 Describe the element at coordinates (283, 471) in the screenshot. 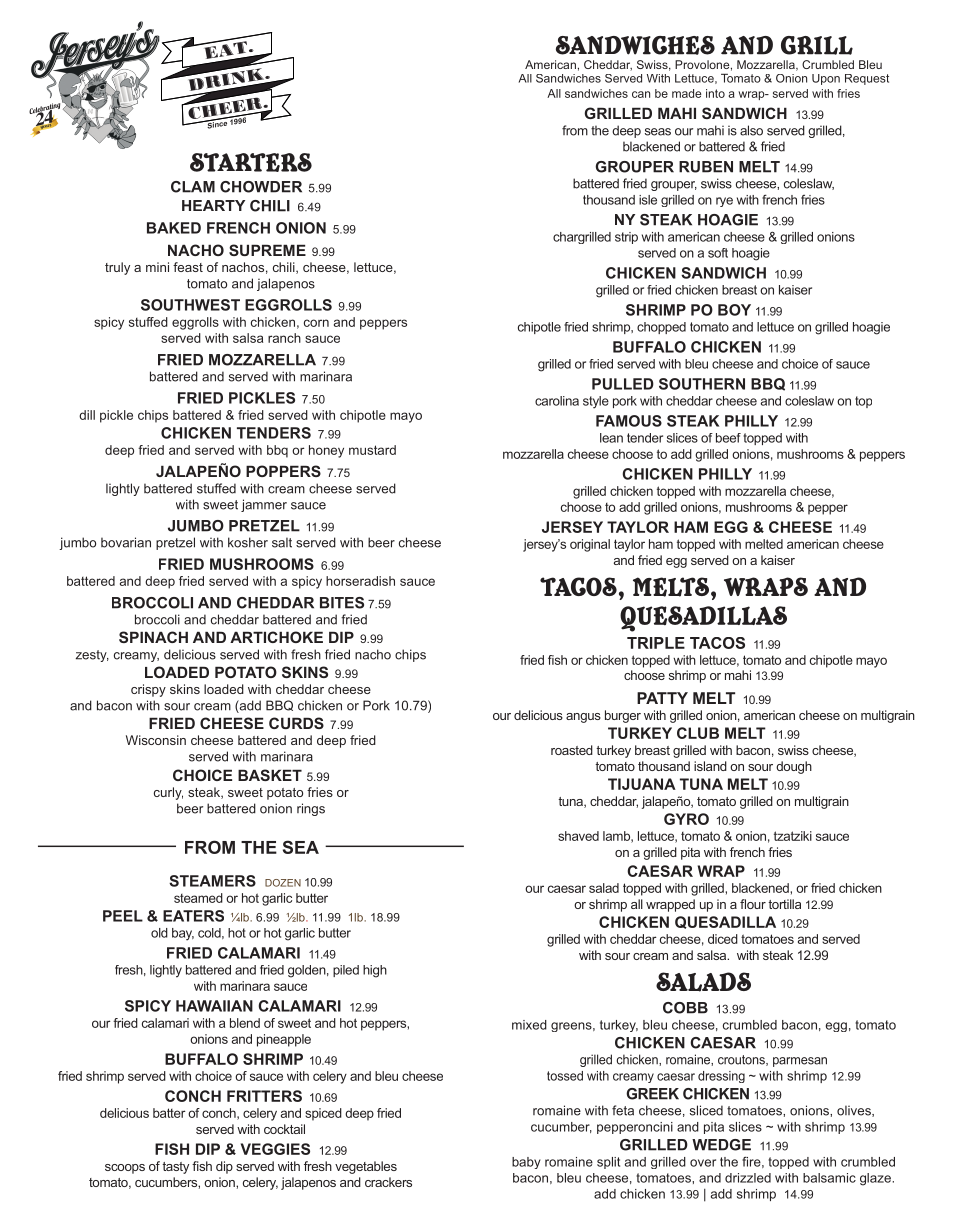

I see `POPPERS` at that location.
